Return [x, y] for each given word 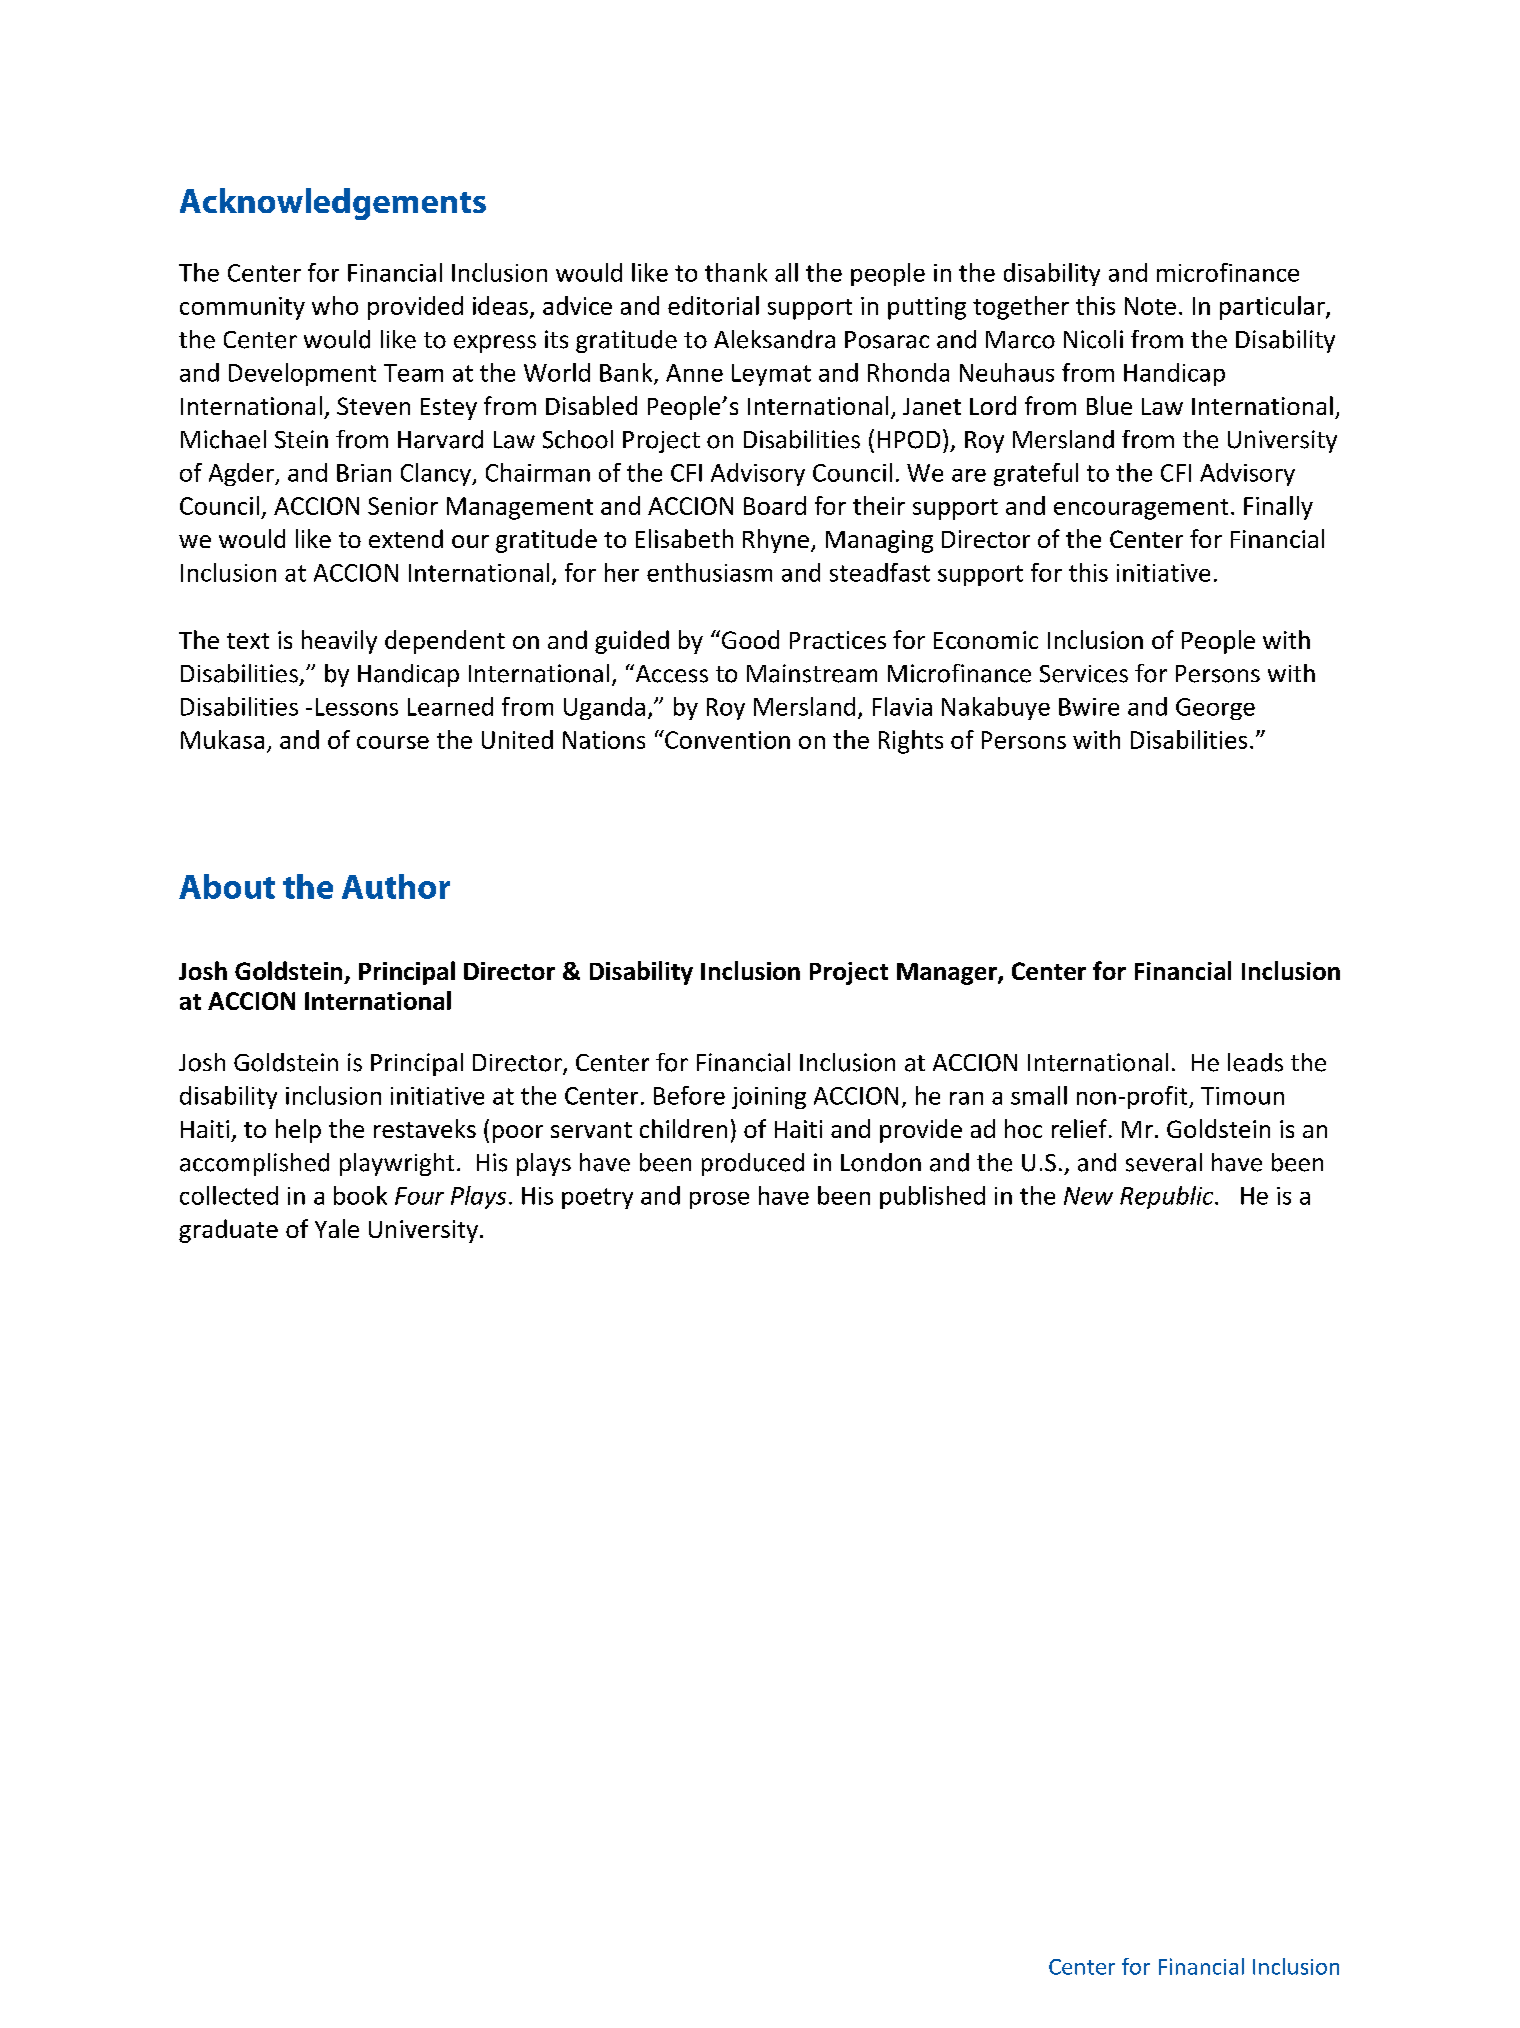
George [1215, 709]
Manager [948, 974]
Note [1150, 306]
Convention [726, 739]
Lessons [357, 707]
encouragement [1141, 509]
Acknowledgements [333, 204]
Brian [364, 473]
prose [719, 1200]
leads [1255, 1062]
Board [775, 505]
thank [736, 272]
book [360, 1195]
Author [396, 886]
